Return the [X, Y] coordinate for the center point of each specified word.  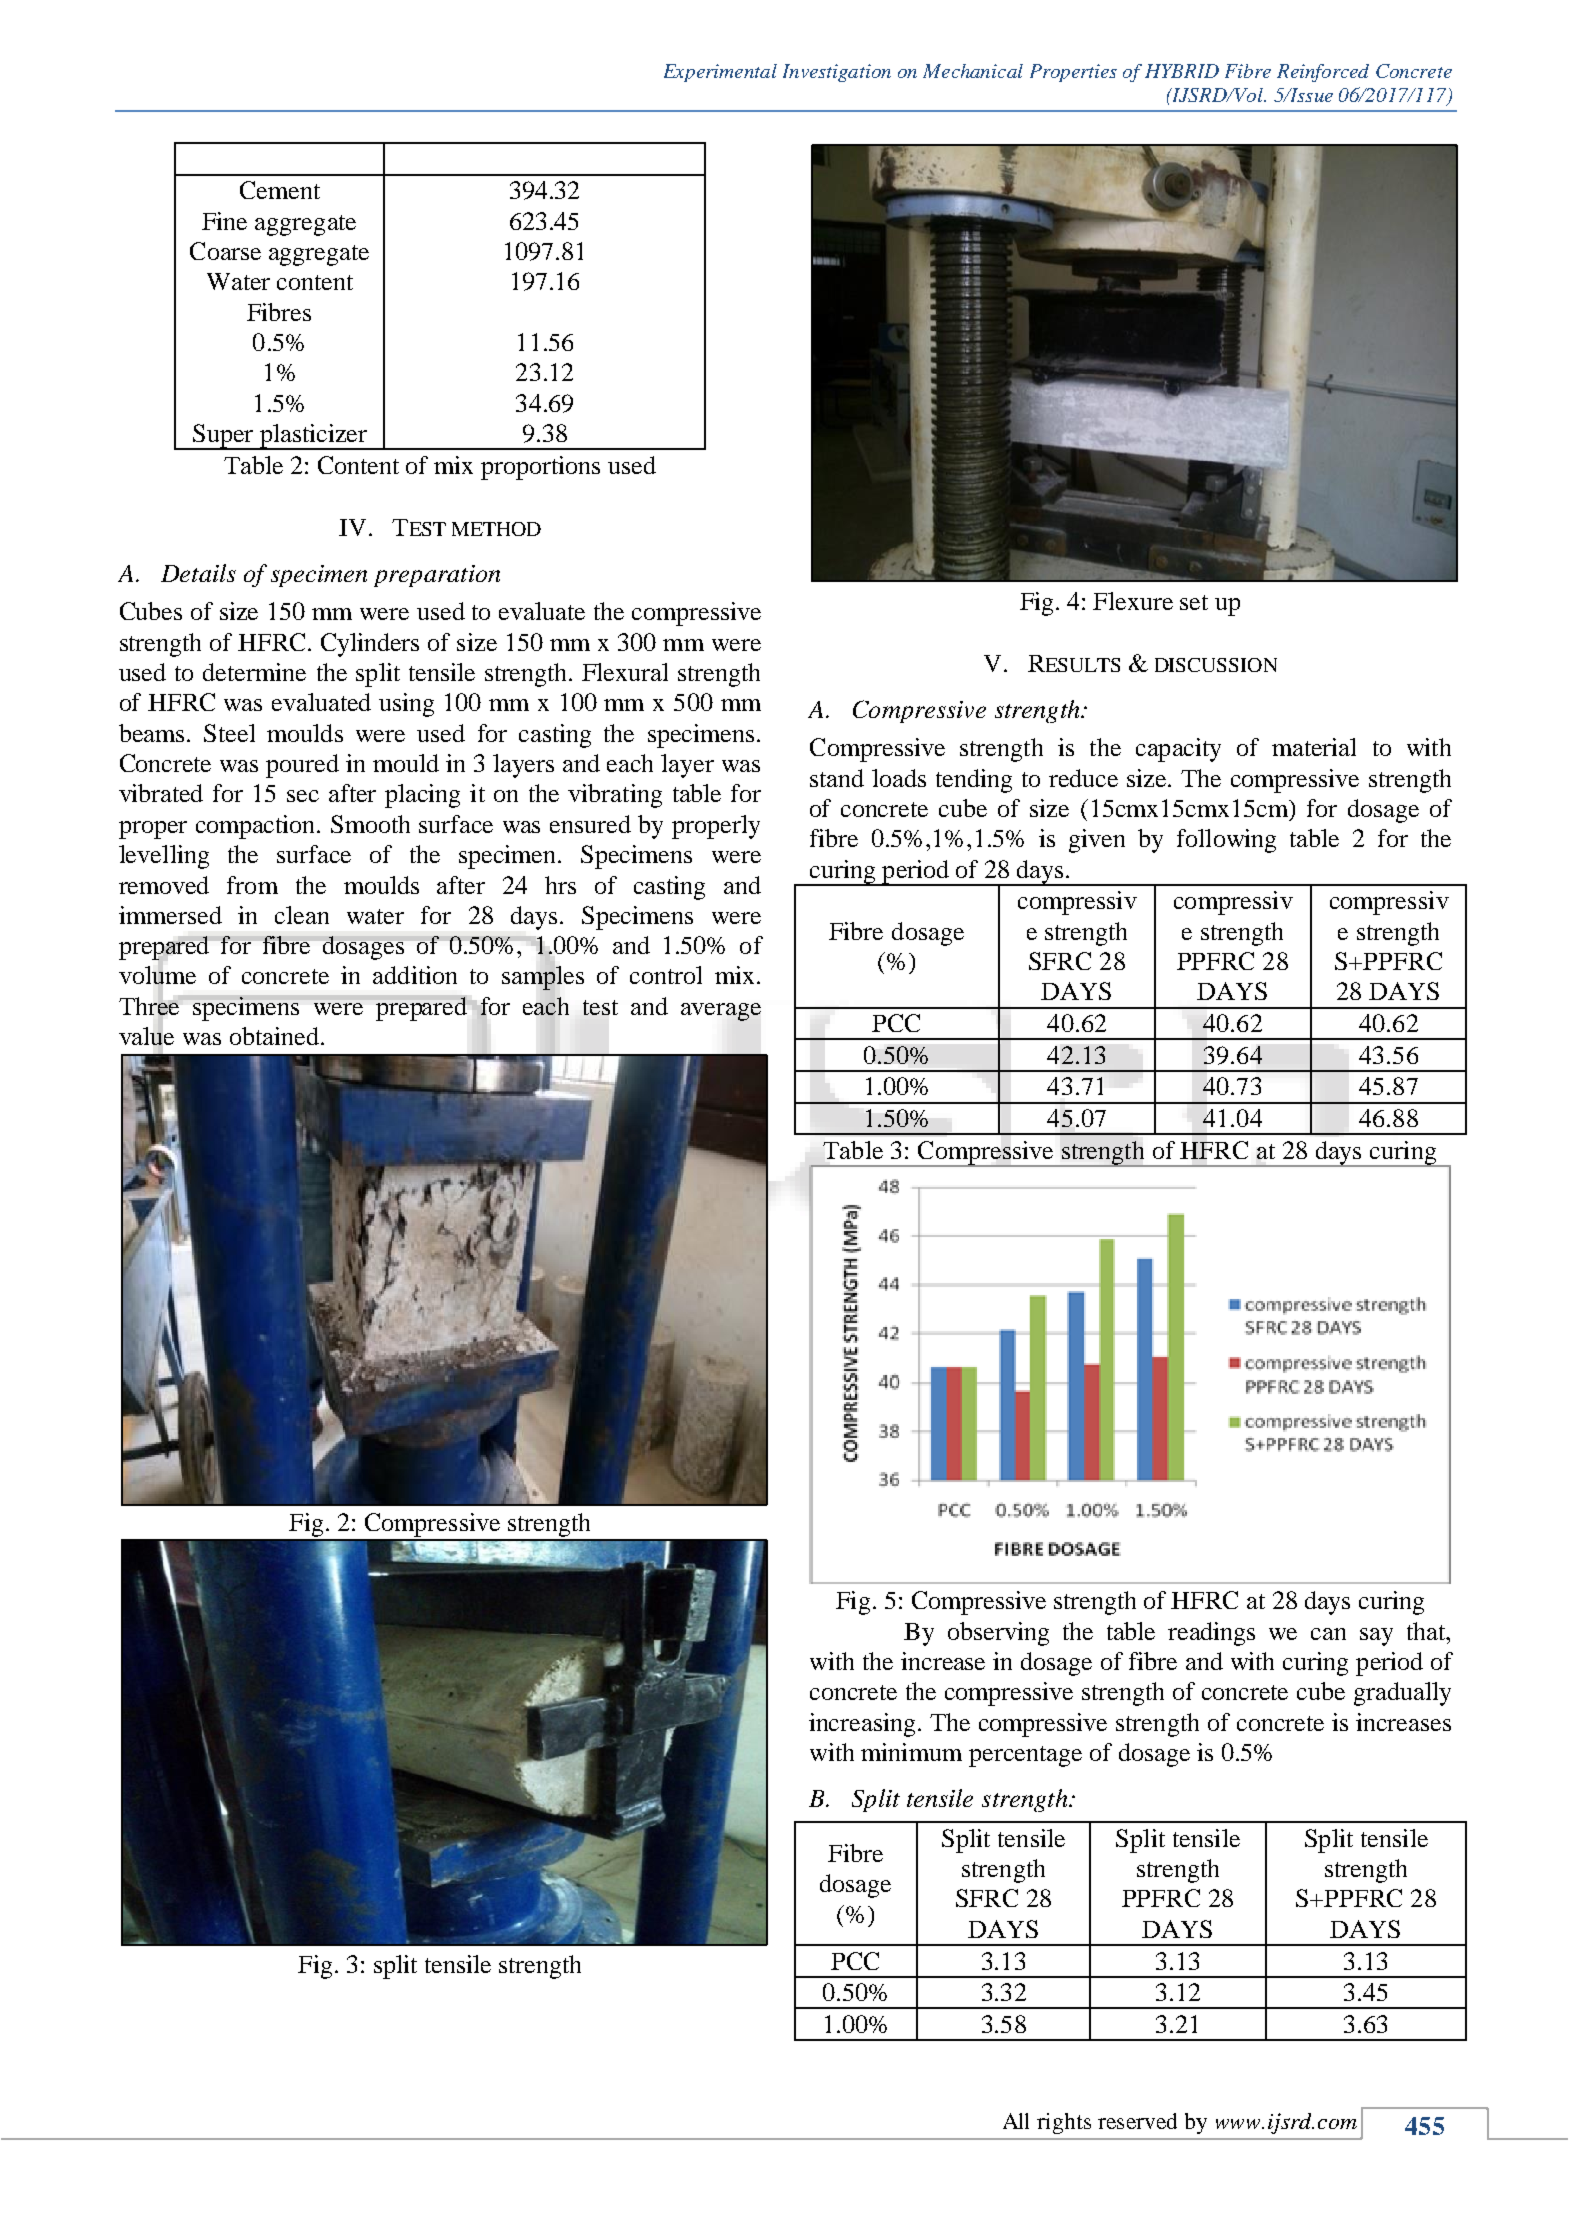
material [1314, 747]
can [1328, 1634]
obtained [274, 1036]
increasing [862, 1725]
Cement [280, 190]
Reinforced [1323, 73]
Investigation [837, 73]
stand [837, 778]
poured [302, 766]
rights [1064, 2123]
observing [998, 1634]
